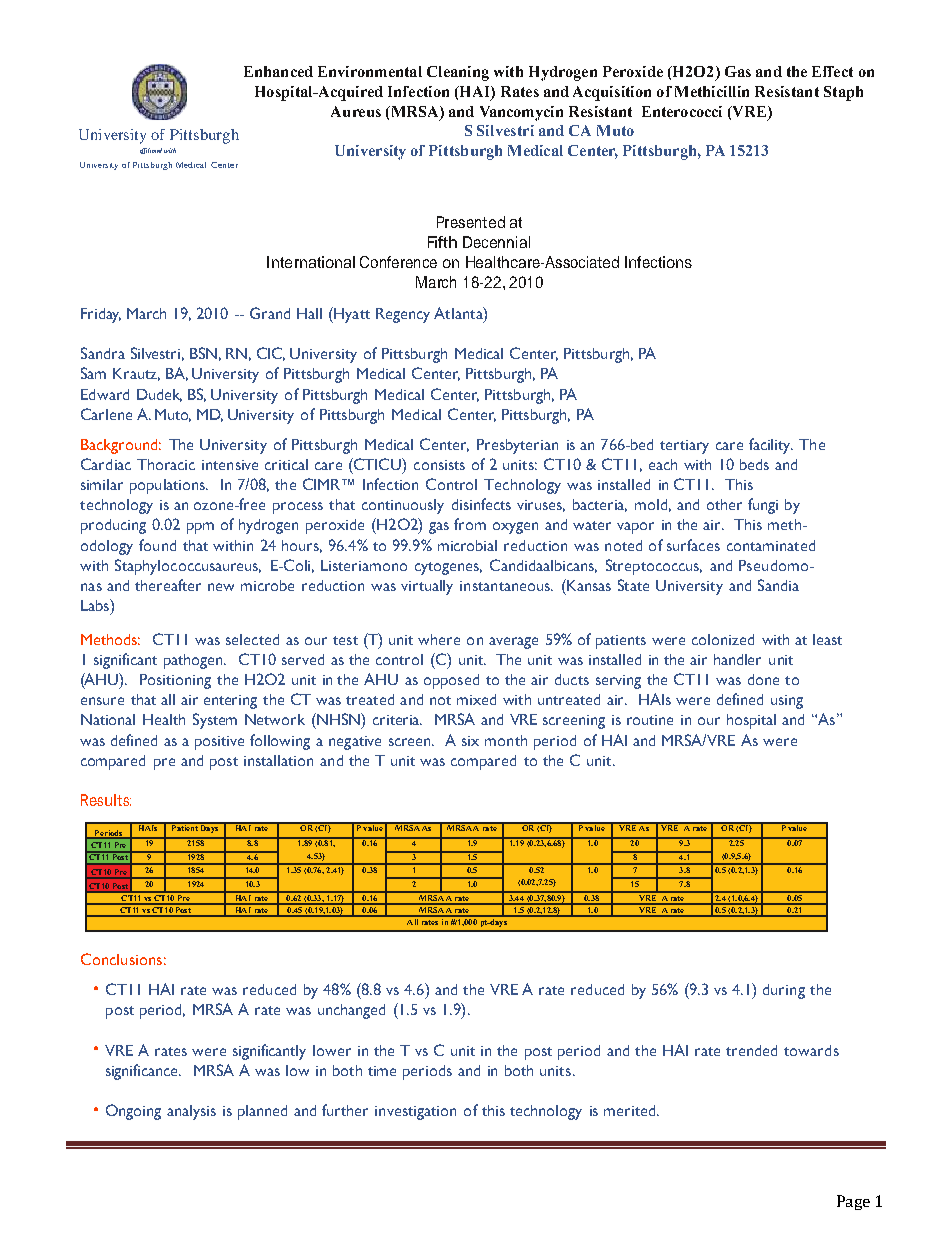  What do you see at coordinates (439, 639) in the screenshot?
I see `where` at bounding box center [439, 639].
